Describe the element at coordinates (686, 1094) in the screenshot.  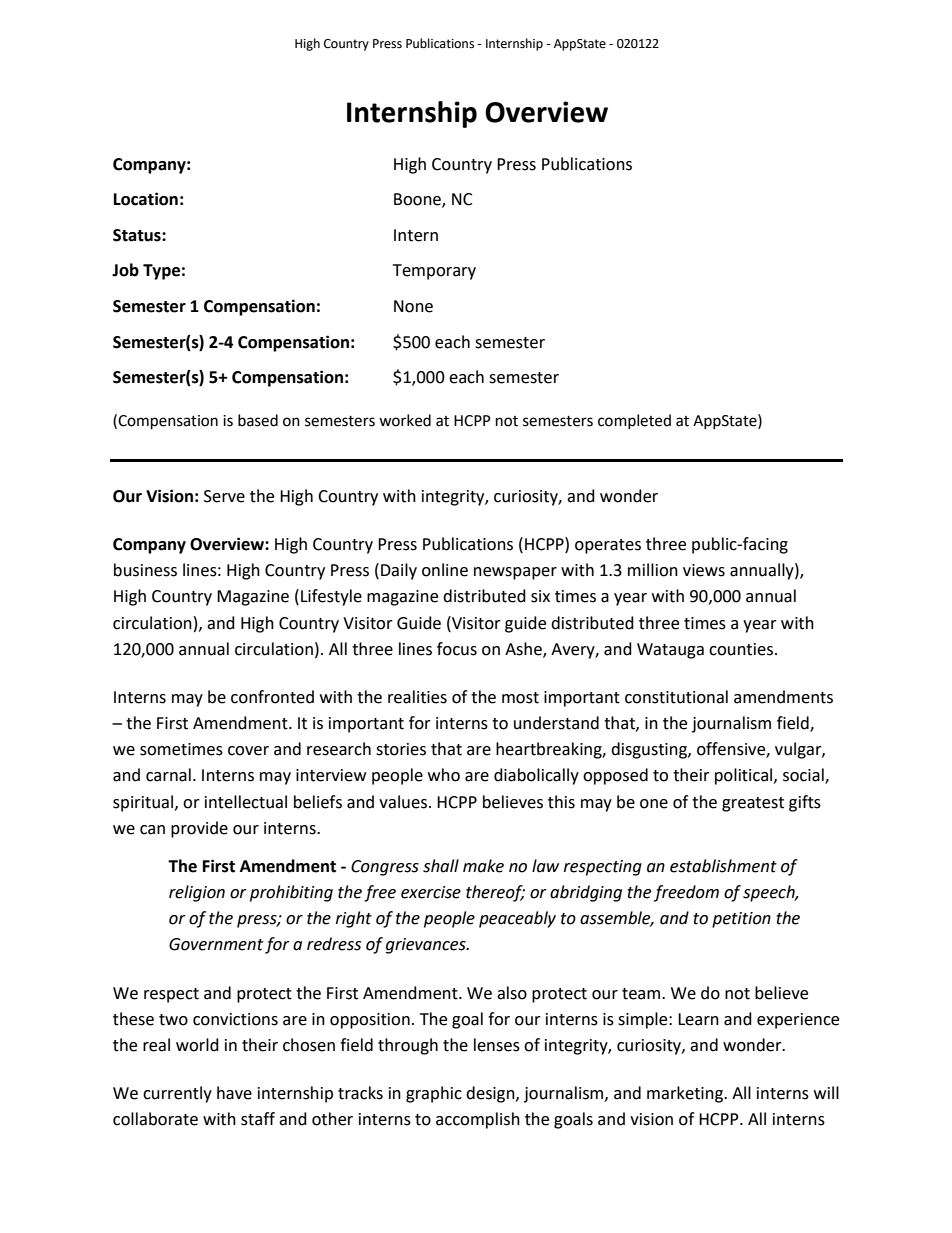
I see `marketing` at that location.
